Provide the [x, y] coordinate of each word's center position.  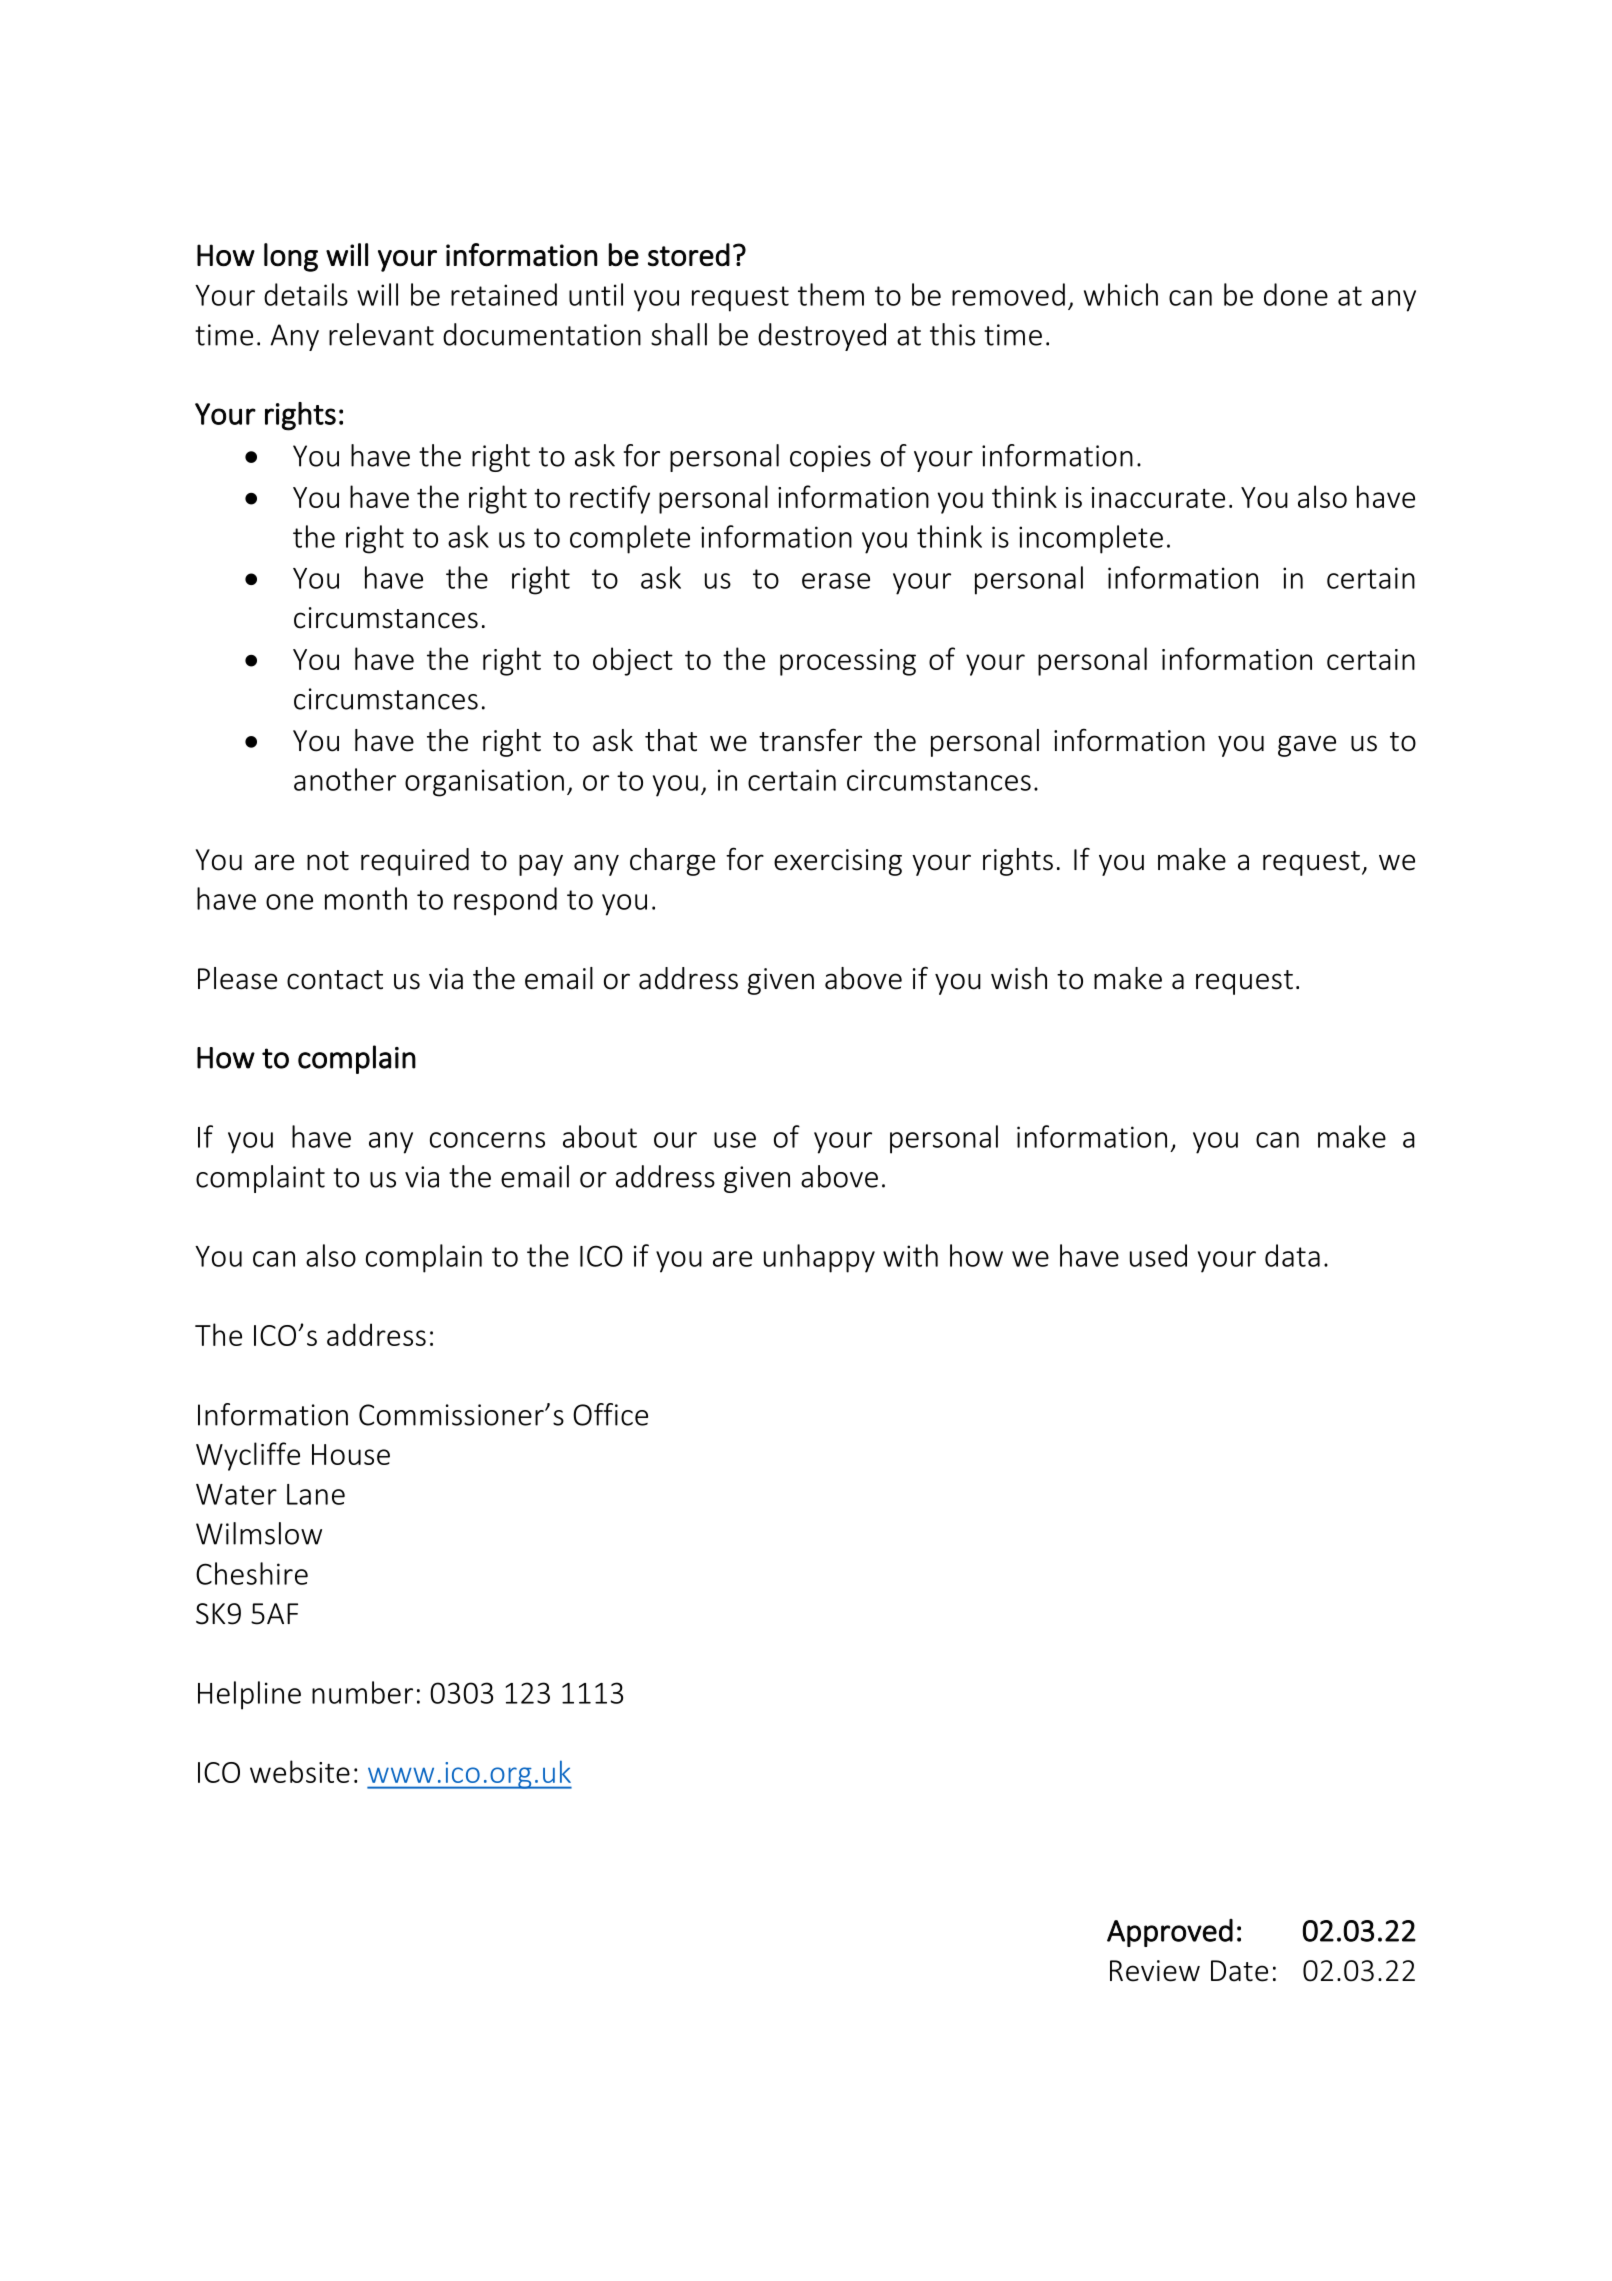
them [831, 294]
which [1121, 294]
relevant [381, 334]
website [300, 1771]
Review [1155, 1971]
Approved [1170, 1933]
